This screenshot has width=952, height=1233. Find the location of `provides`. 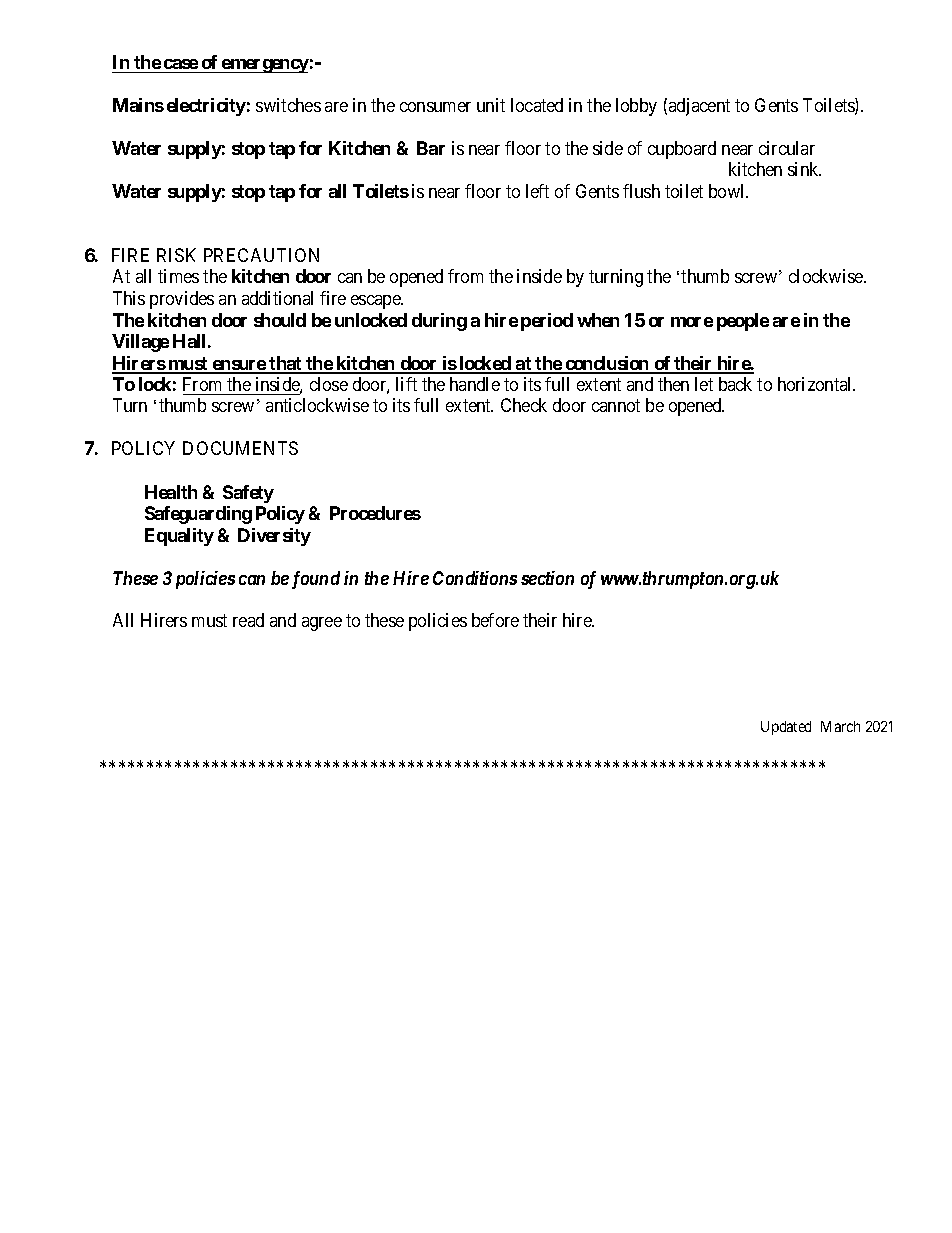

provides is located at coordinates (182, 300).
